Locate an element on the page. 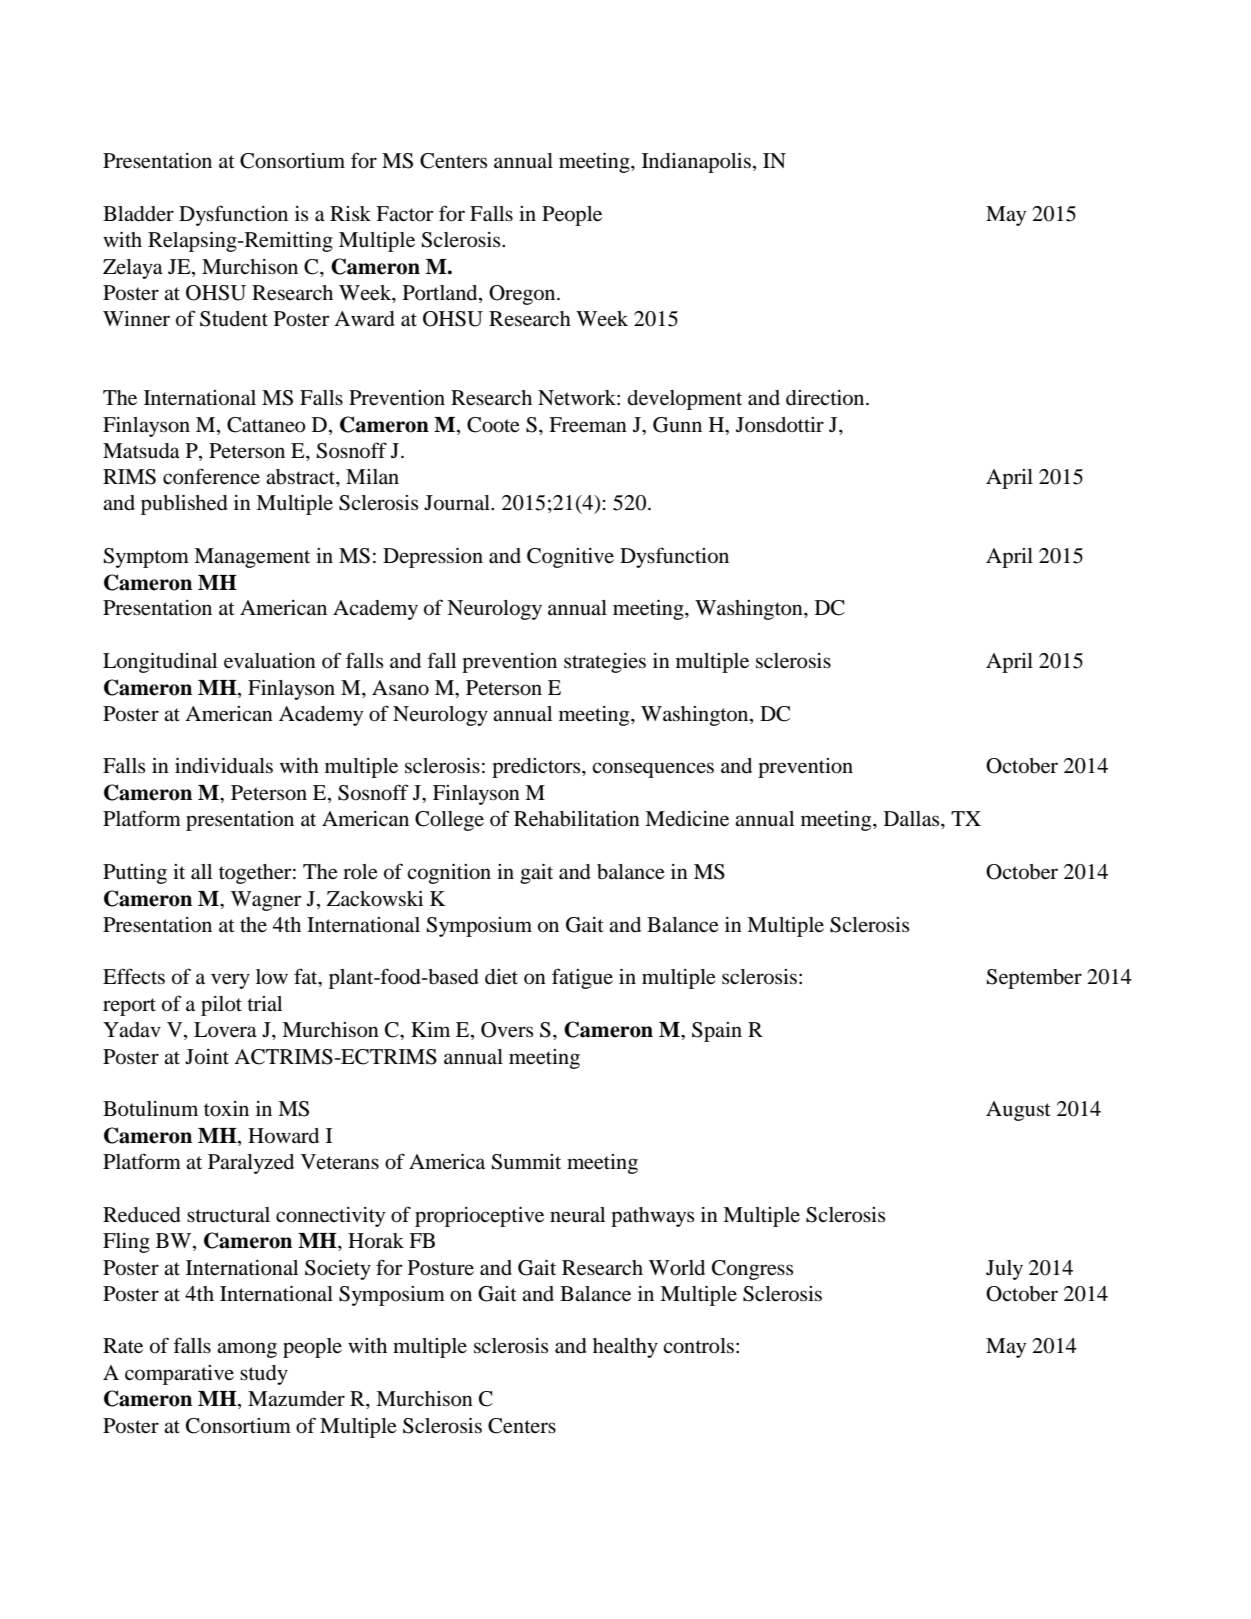 The width and height of the page is (1251, 1619). Bladder is located at coordinates (138, 214).
